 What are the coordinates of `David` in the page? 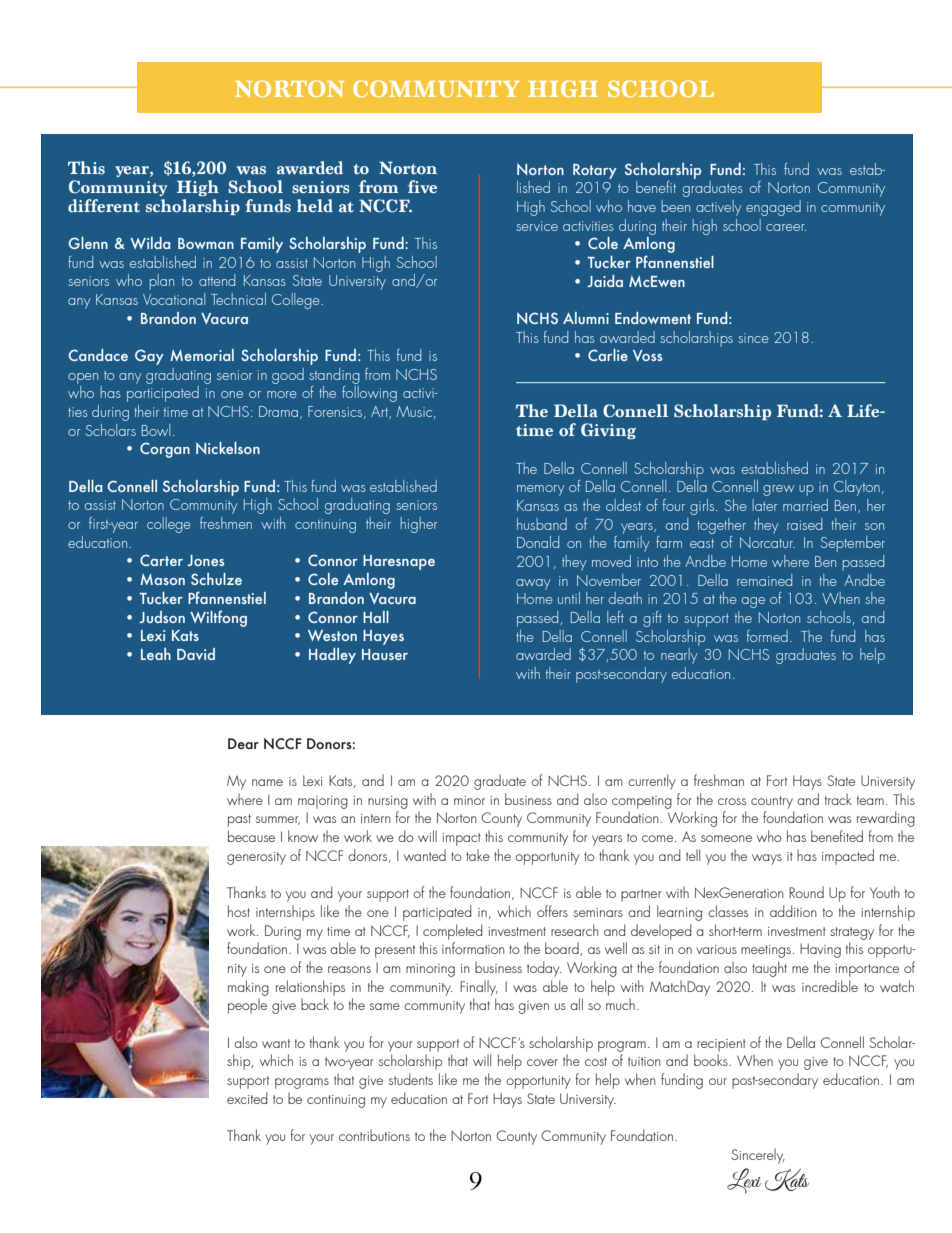 It's located at (196, 654).
